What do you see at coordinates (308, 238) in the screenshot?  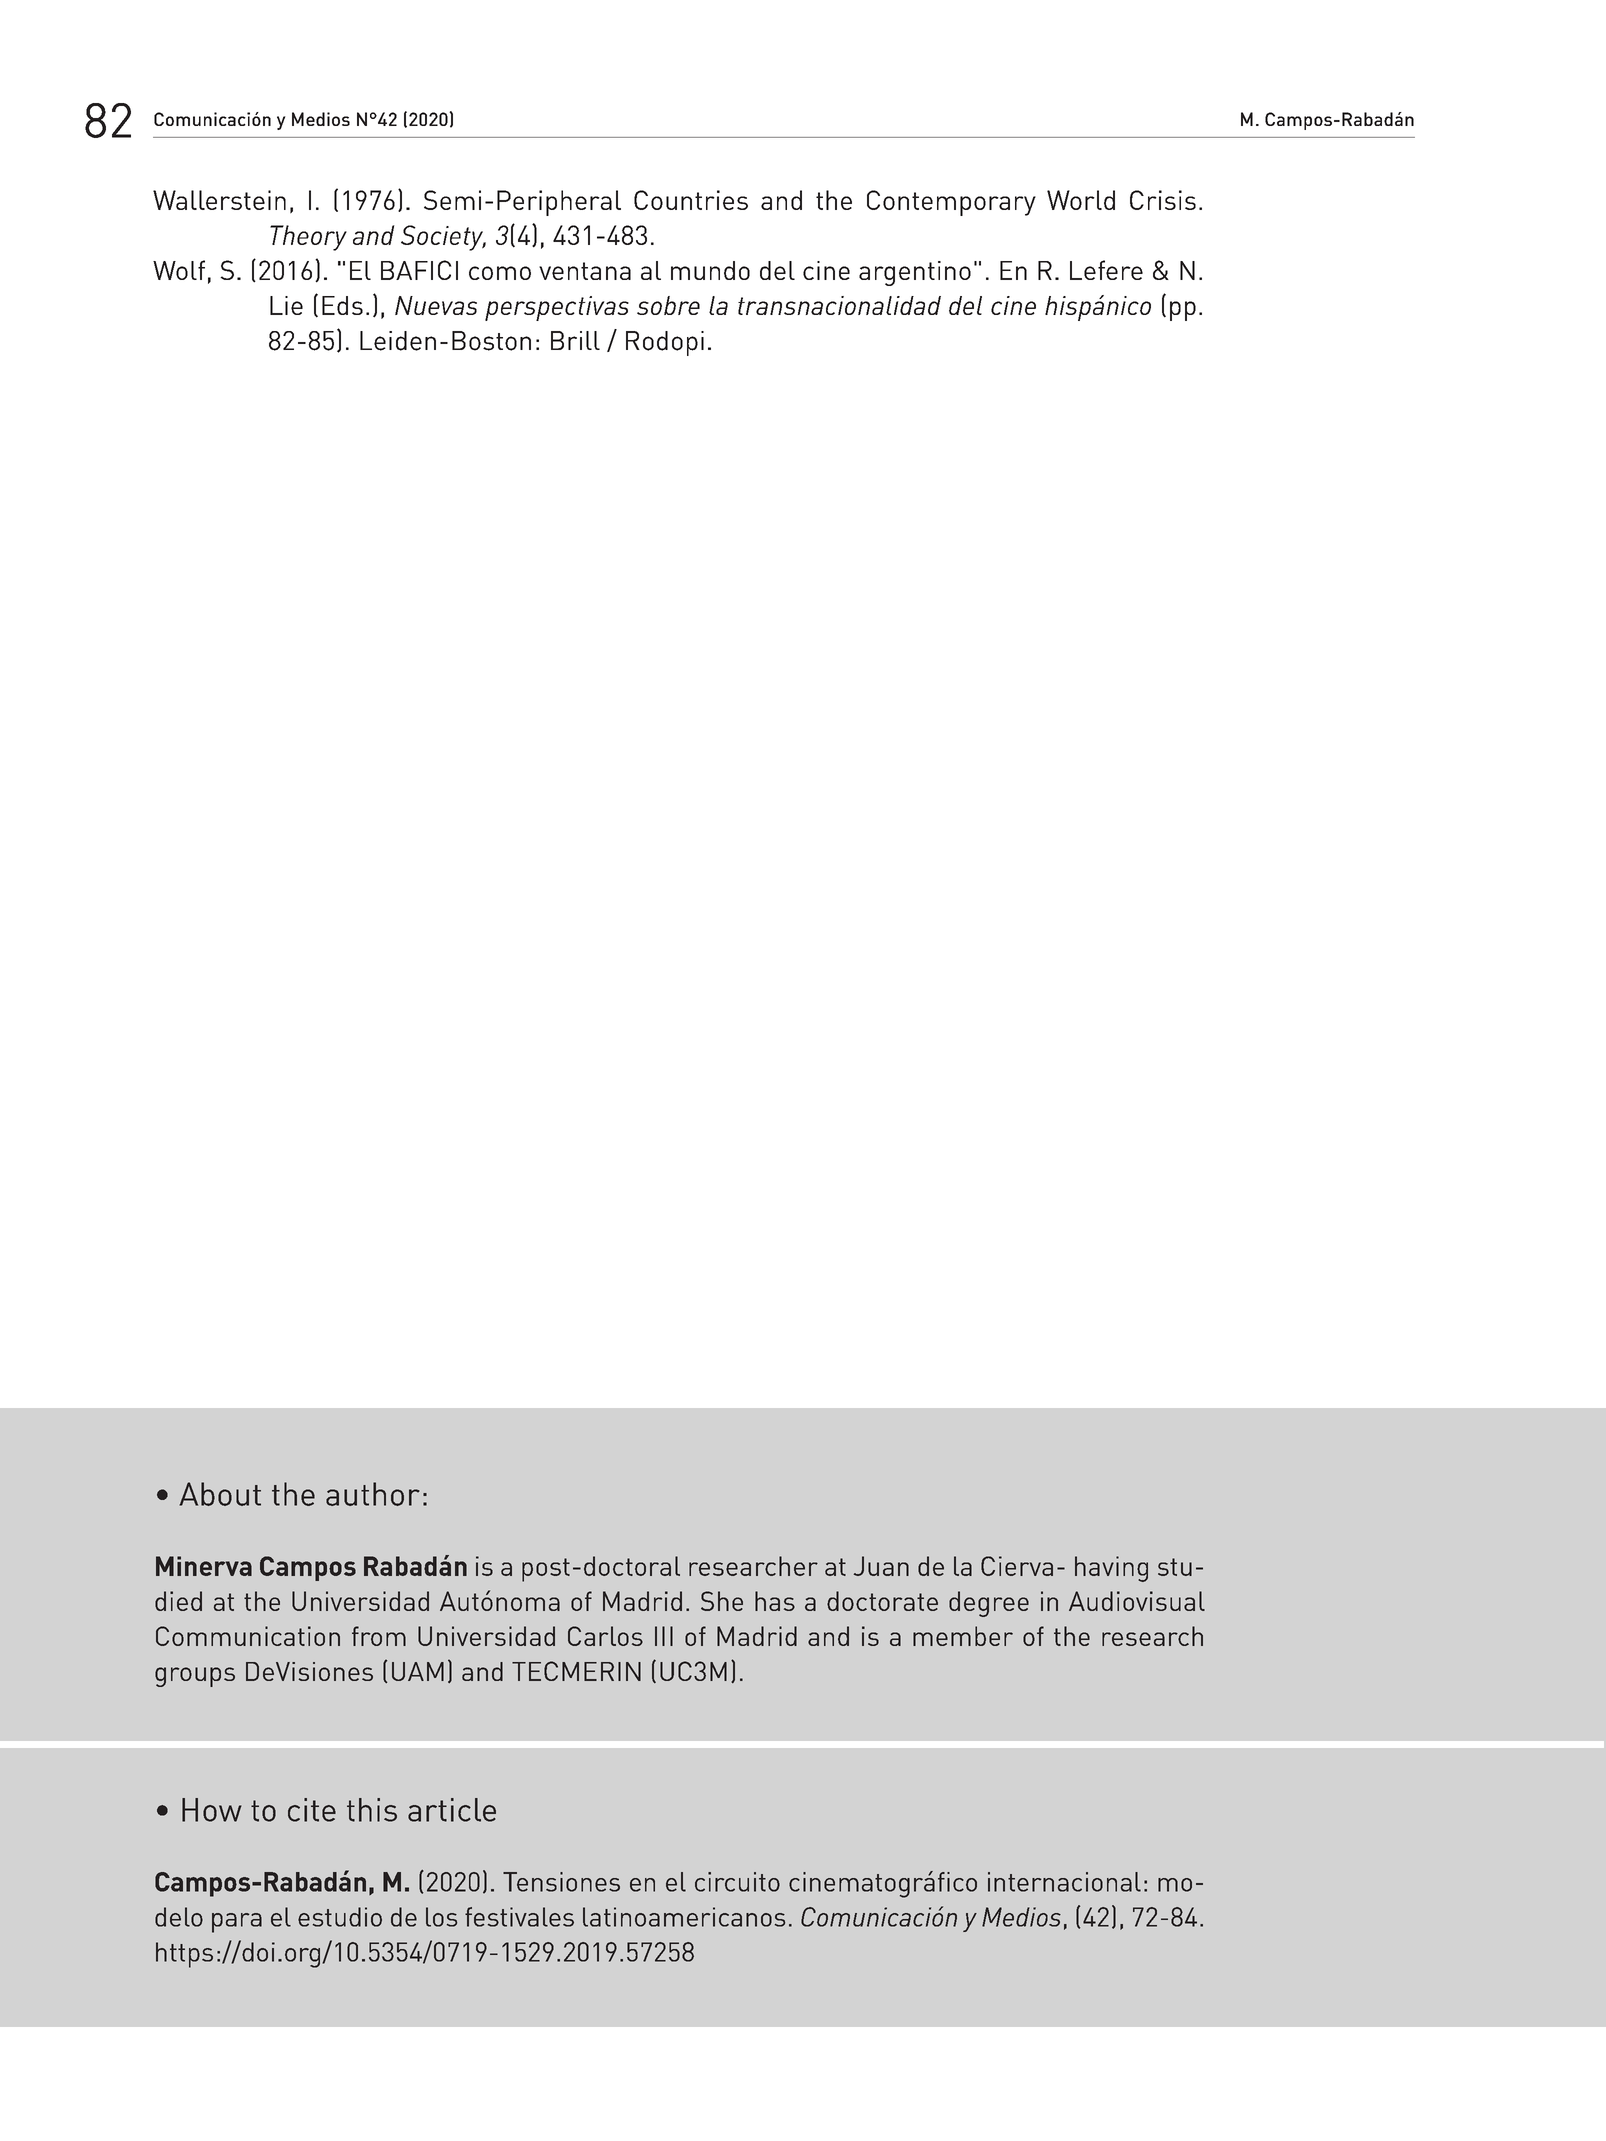 I see `Theory` at bounding box center [308, 238].
